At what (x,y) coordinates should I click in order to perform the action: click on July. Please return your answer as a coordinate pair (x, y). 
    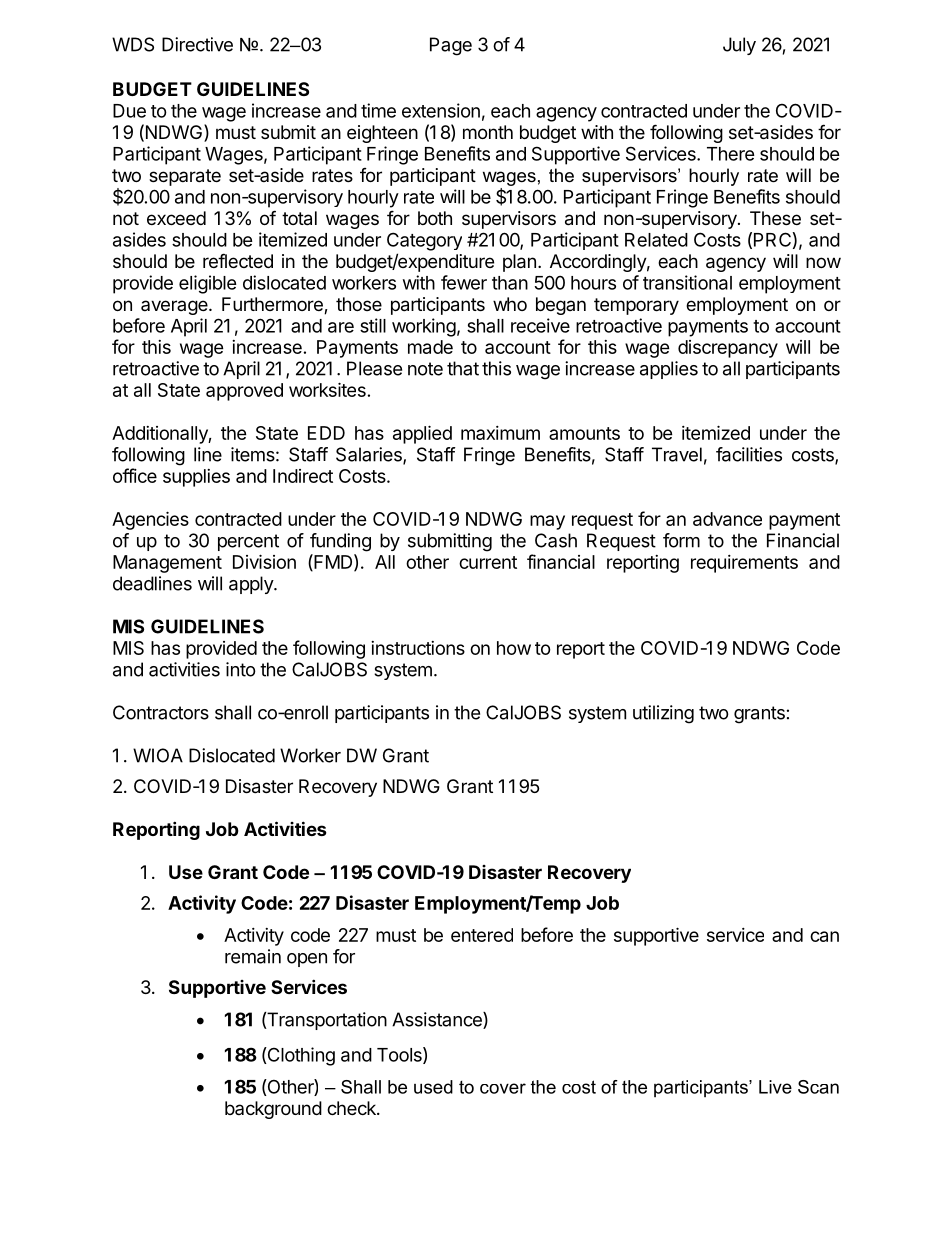
    Looking at the image, I should click on (739, 46).
